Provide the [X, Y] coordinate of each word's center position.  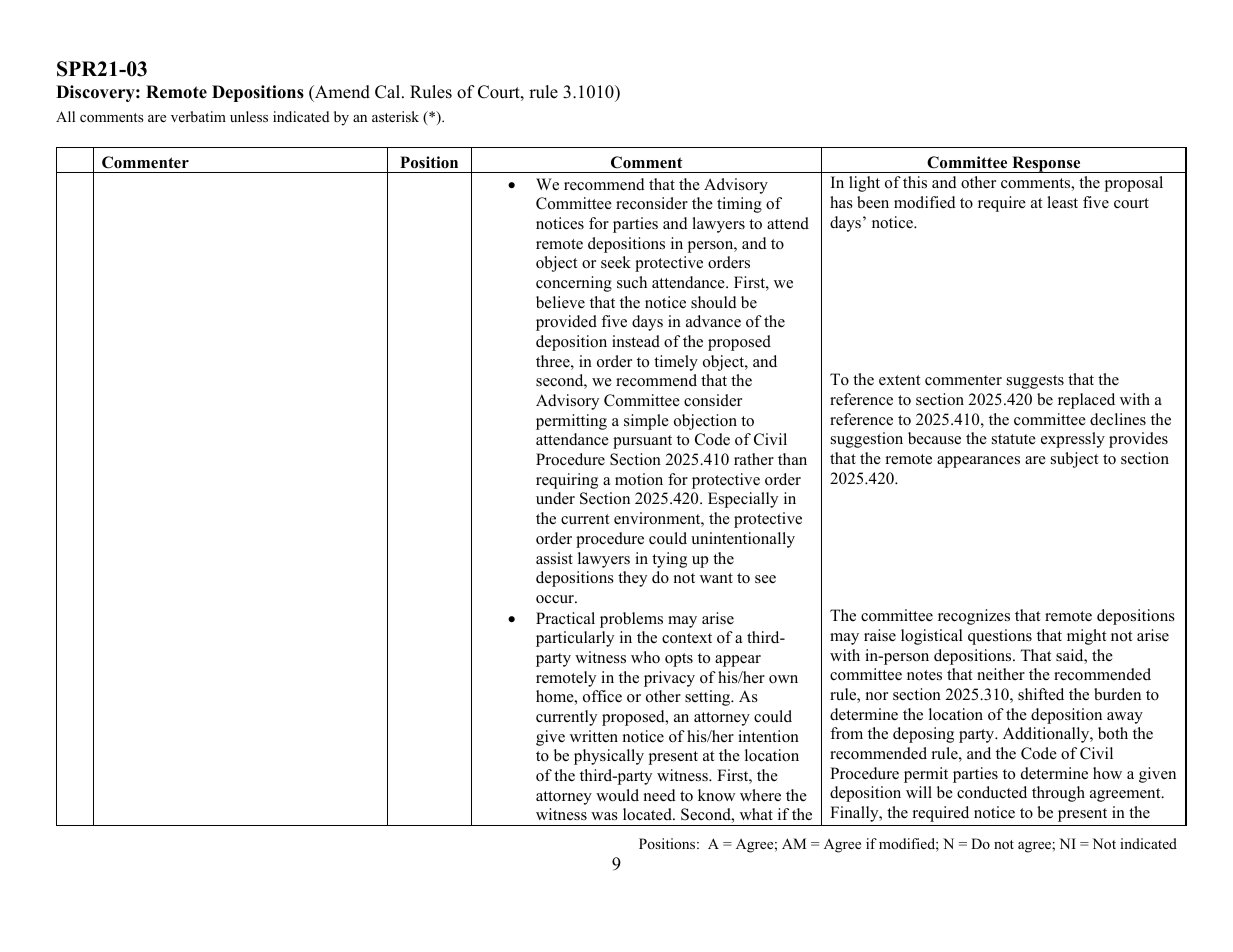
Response [1046, 164]
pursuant [642, 442]
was [604, 816]
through [1058, 794]
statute [1014, 439]
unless [249, 116]
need [660, 795]
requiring [567, 481]
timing [739, 205]
